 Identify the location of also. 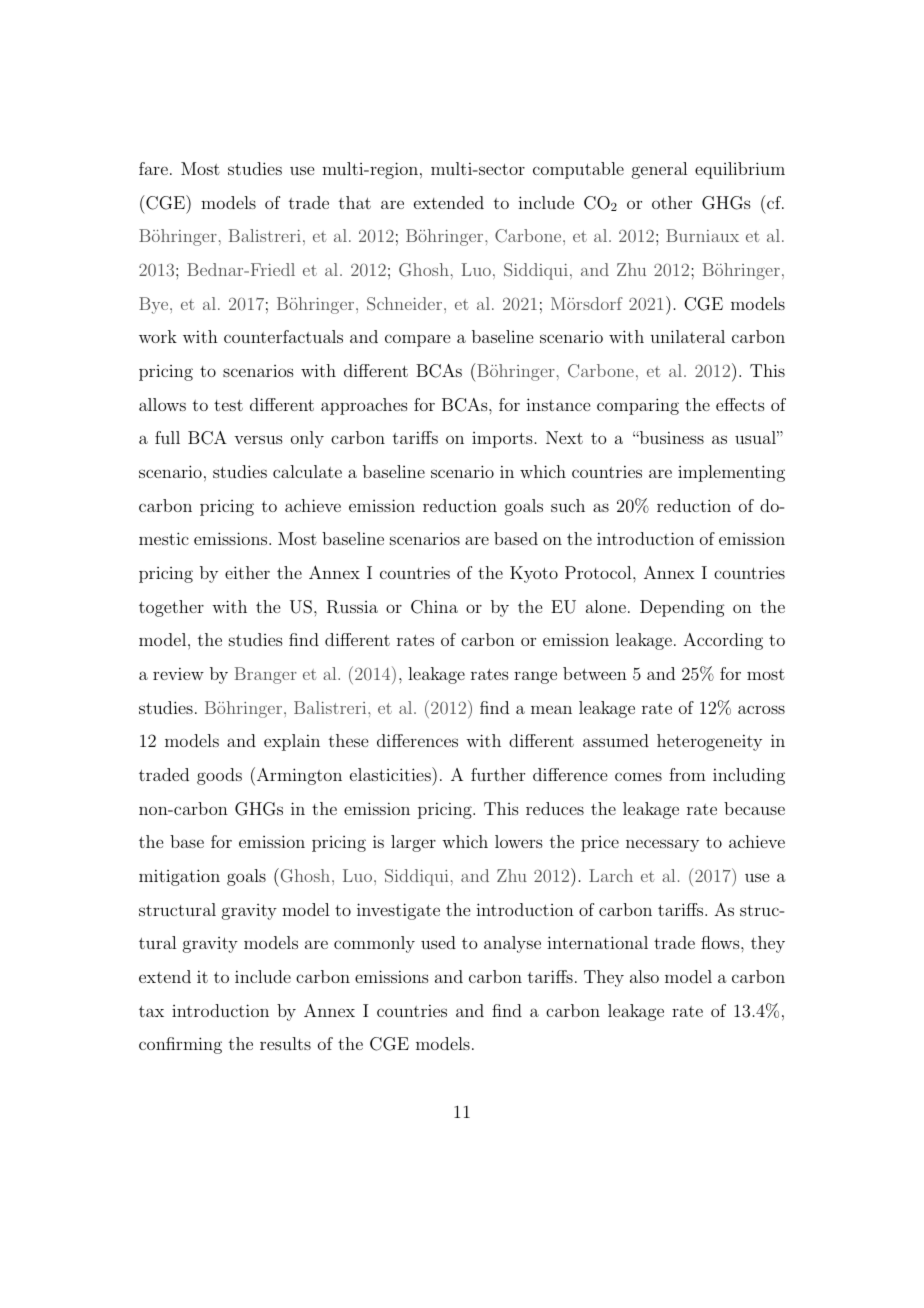
(644, 976).
